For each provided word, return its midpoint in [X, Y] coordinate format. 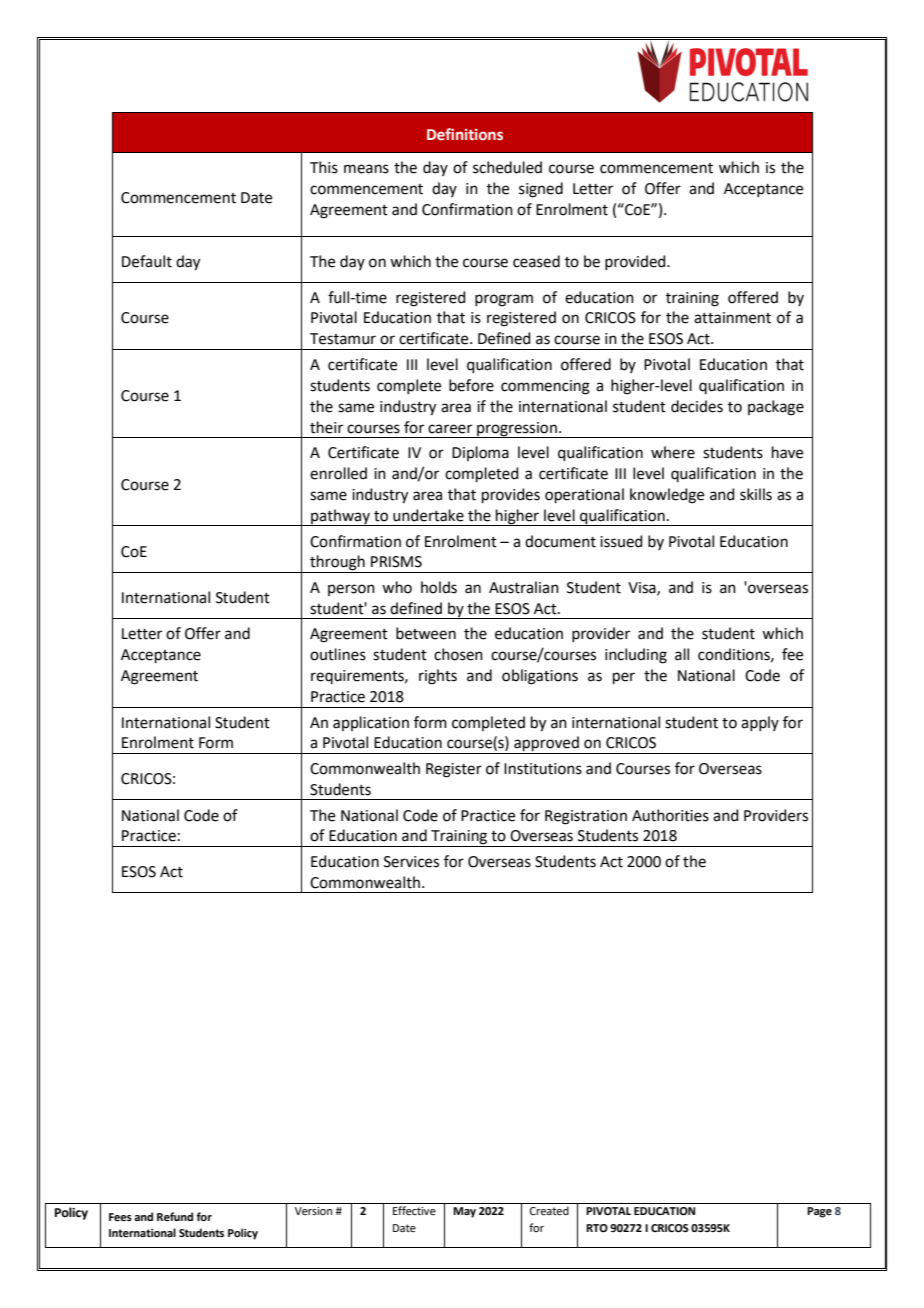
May [464, 1212]
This [324, 167]
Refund [175, 1216]
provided [636, 262]
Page [819, 1212]
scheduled [507, 167]
